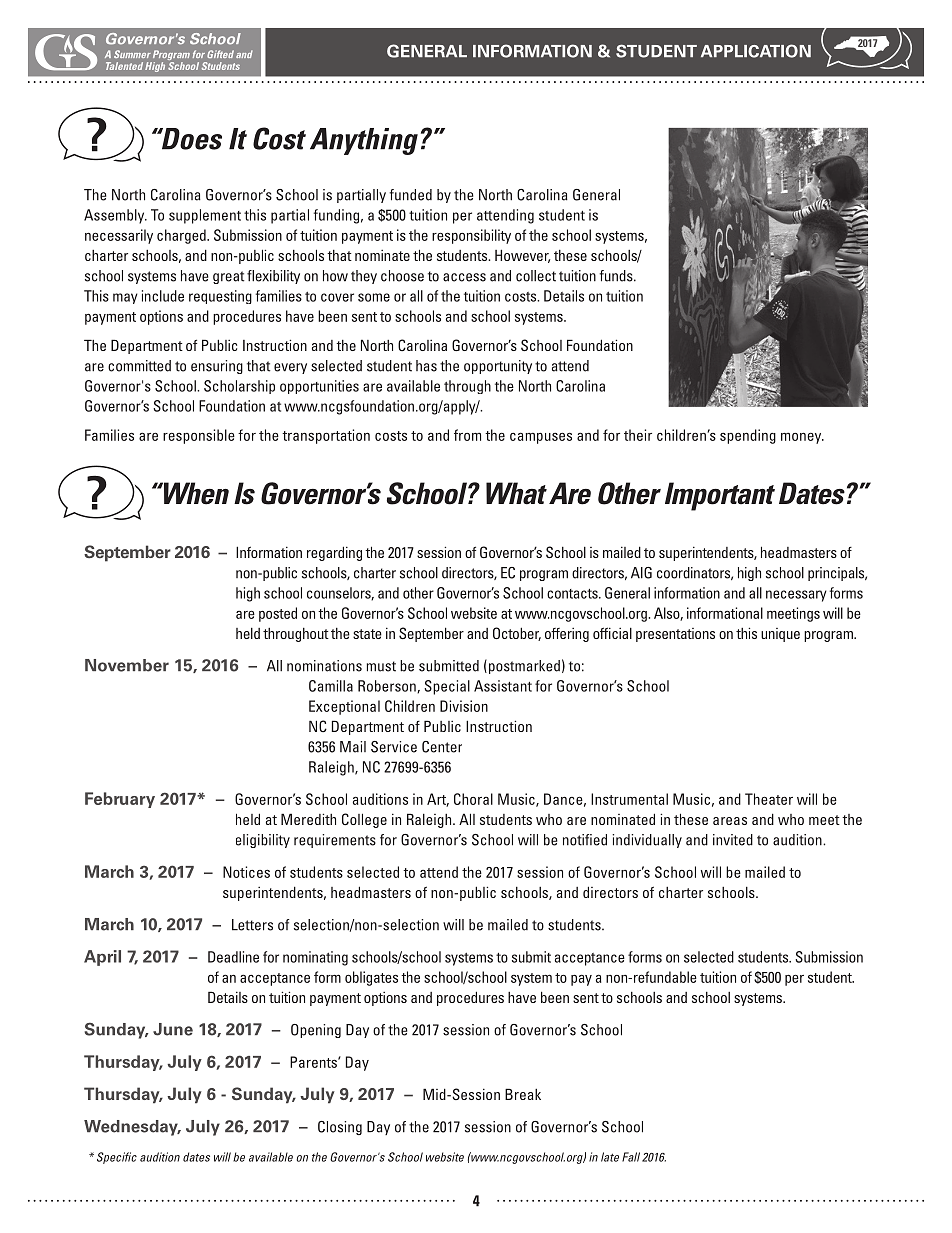 This screenshot has width=952, height=1233. What do you see at coordinates (364, 141) in the screenshot?
I see `Anything` at bounding box center [364, 141].
